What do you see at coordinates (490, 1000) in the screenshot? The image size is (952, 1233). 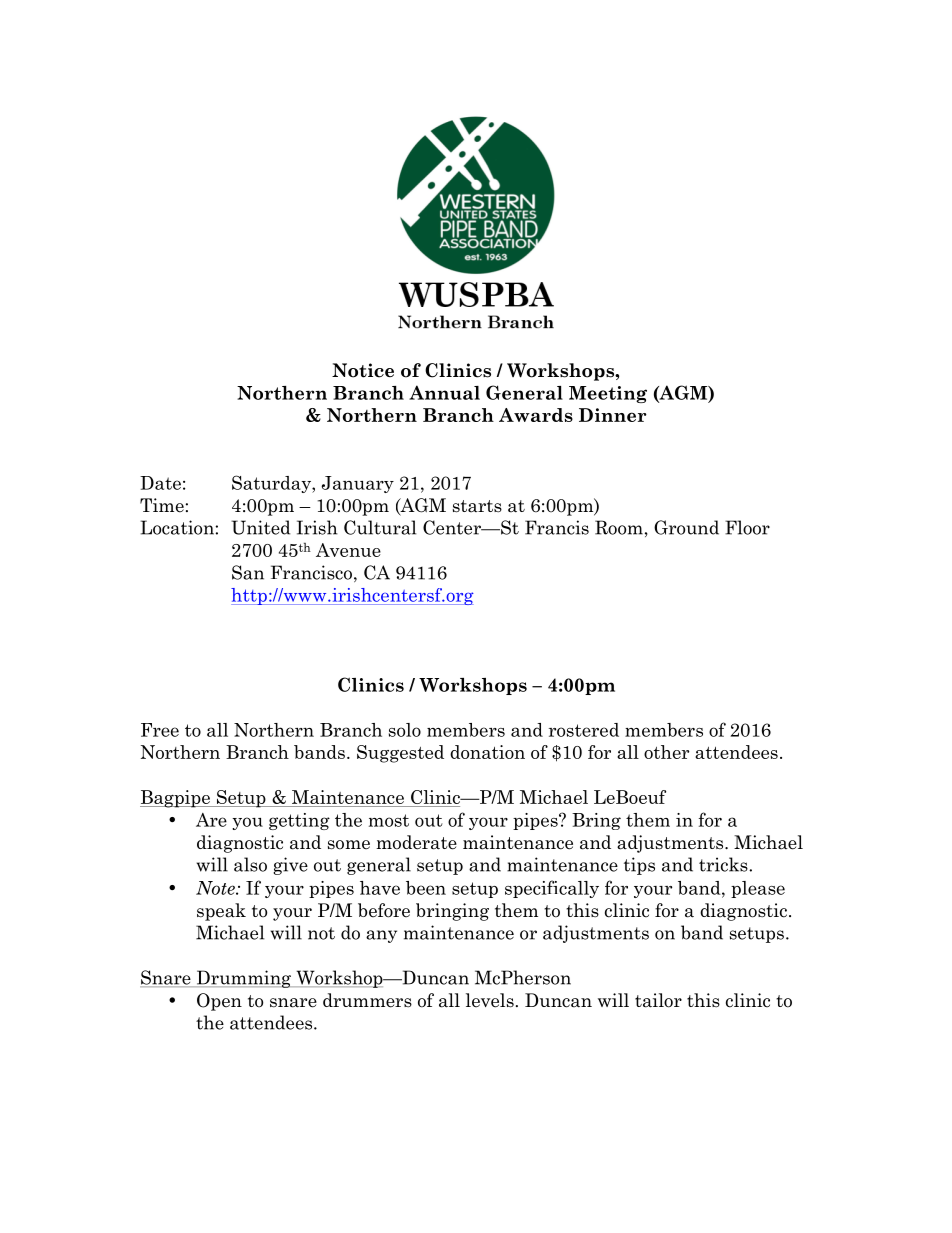 I see `levels` at bounding box center [490, 1000].
